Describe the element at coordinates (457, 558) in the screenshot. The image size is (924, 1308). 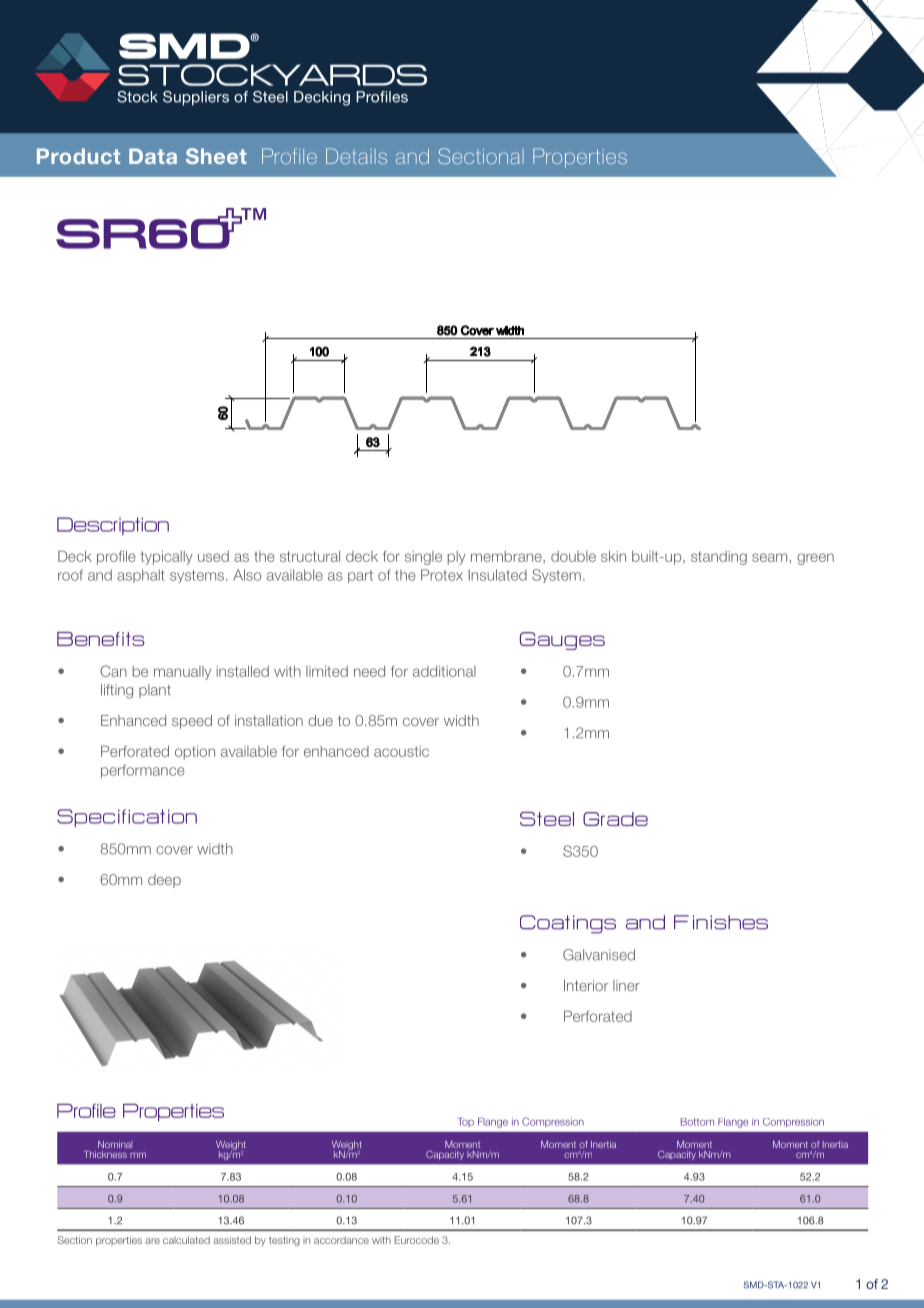
I see `ply` at that location.
